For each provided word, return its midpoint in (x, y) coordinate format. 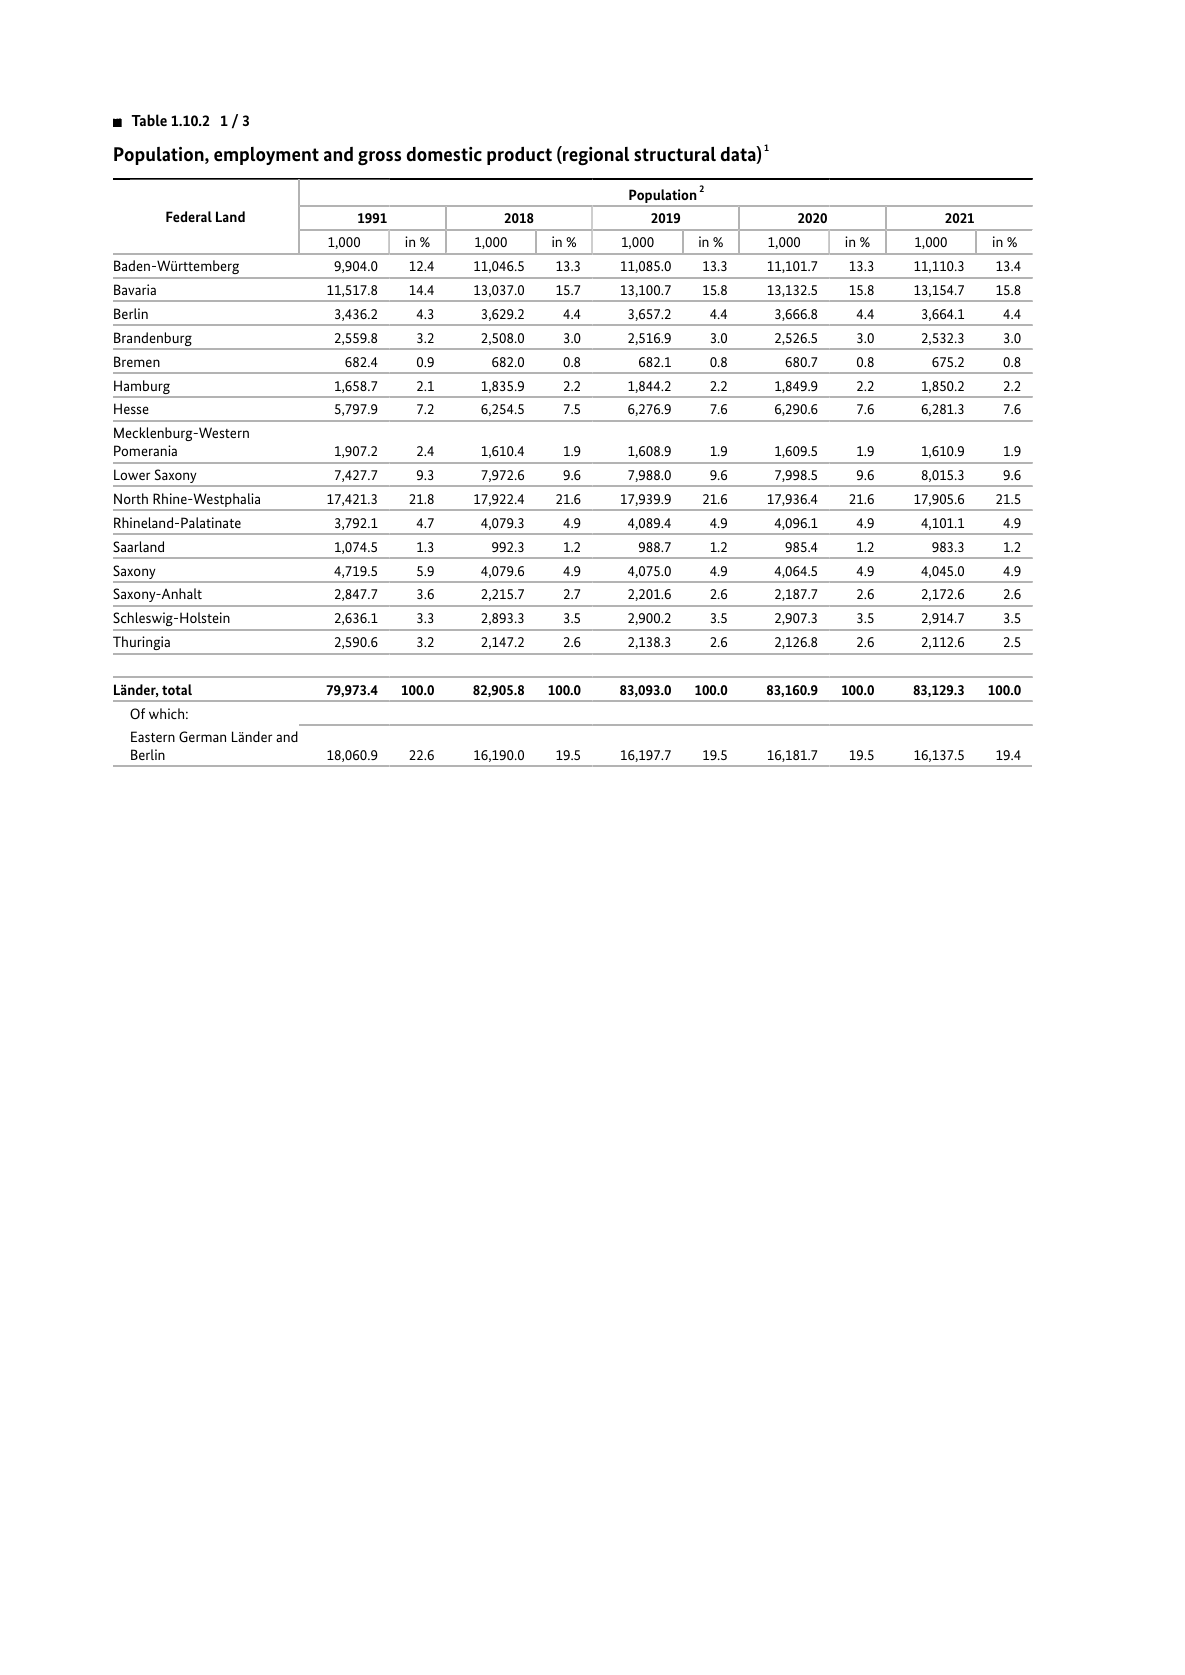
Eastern (153, 736)
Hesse (131, 408)
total (177, 689)
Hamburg (142, 388)
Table (149, 120)
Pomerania (145, 450)
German (202, 736)
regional (595, 156)
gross (379, 158)
